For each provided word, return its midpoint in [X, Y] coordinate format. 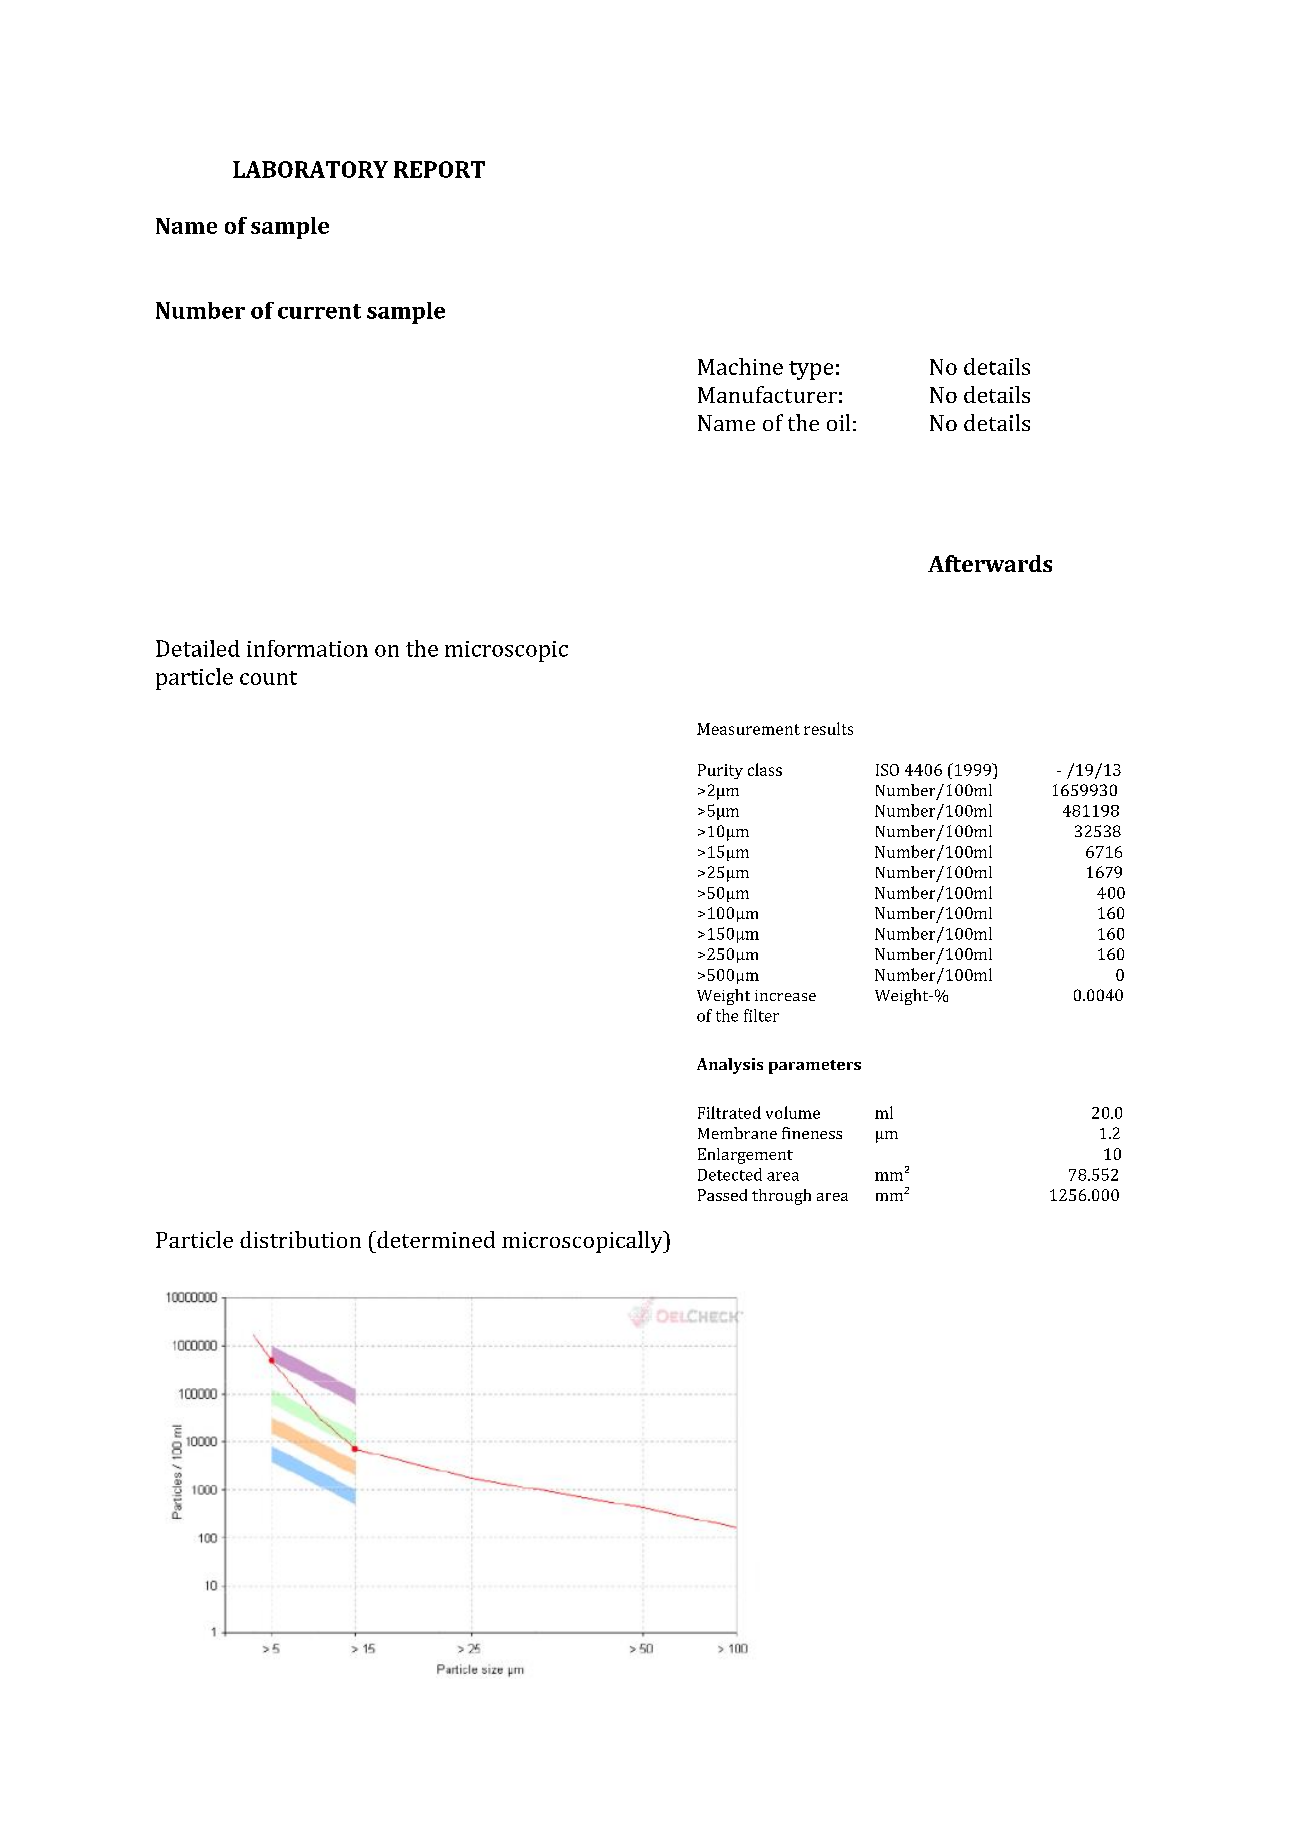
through [781, 1197]
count [268, 678]
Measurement [748, 729]
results [828, 728]
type [811, 370]
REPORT [439, 169]
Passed [722, 1195]
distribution [300, 1239]
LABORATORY [310, 169]
